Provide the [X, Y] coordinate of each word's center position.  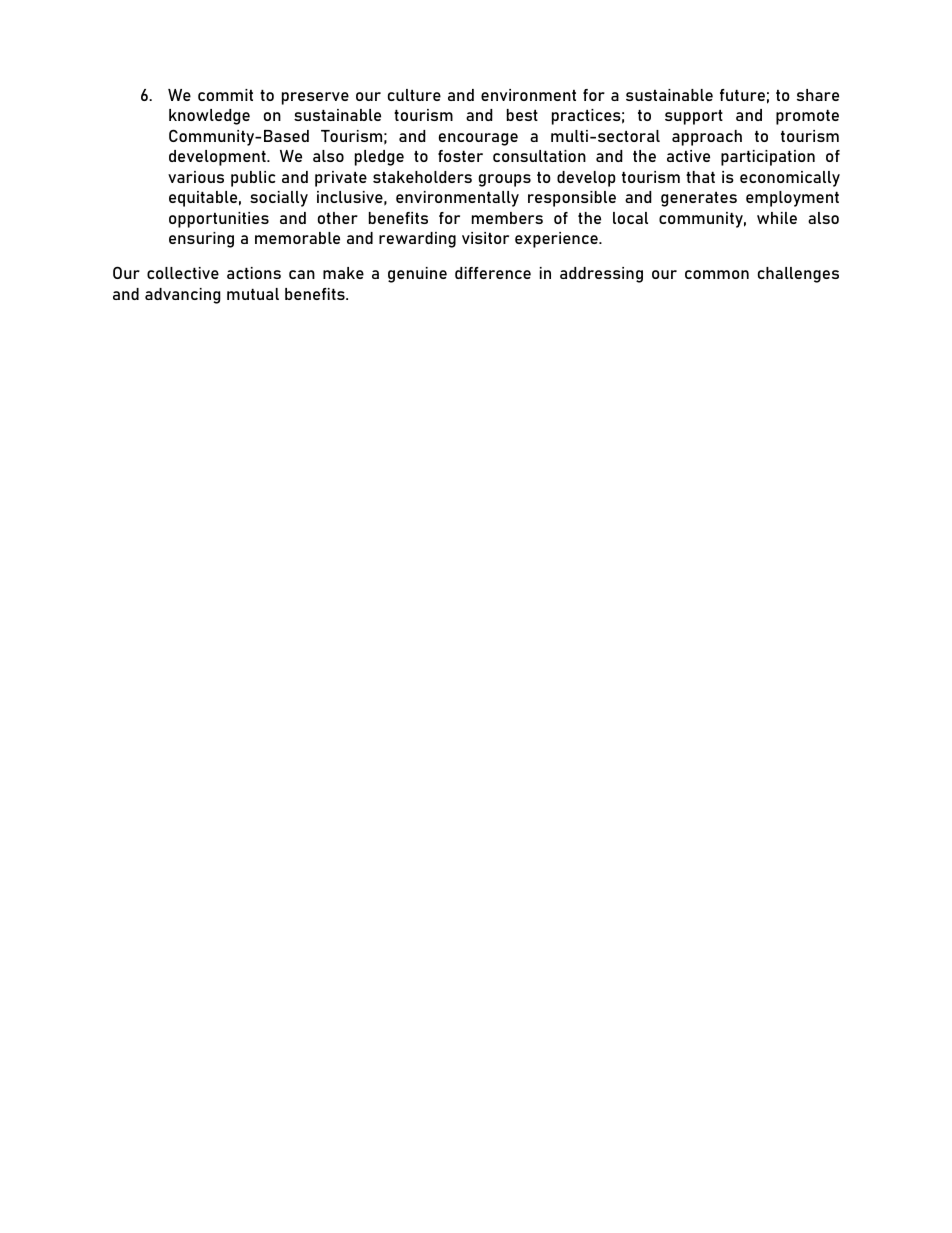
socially [279, 199]
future [742, 95]
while [777, 218]
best [522, 115]
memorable [297, 238]
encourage [478, 139]
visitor [485, 238]
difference [493, 273]
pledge [379, 158]
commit [225, 95]
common [717, 274]
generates [699, 199]
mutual [253, 294]
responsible [572, 199]
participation [768, 158]
